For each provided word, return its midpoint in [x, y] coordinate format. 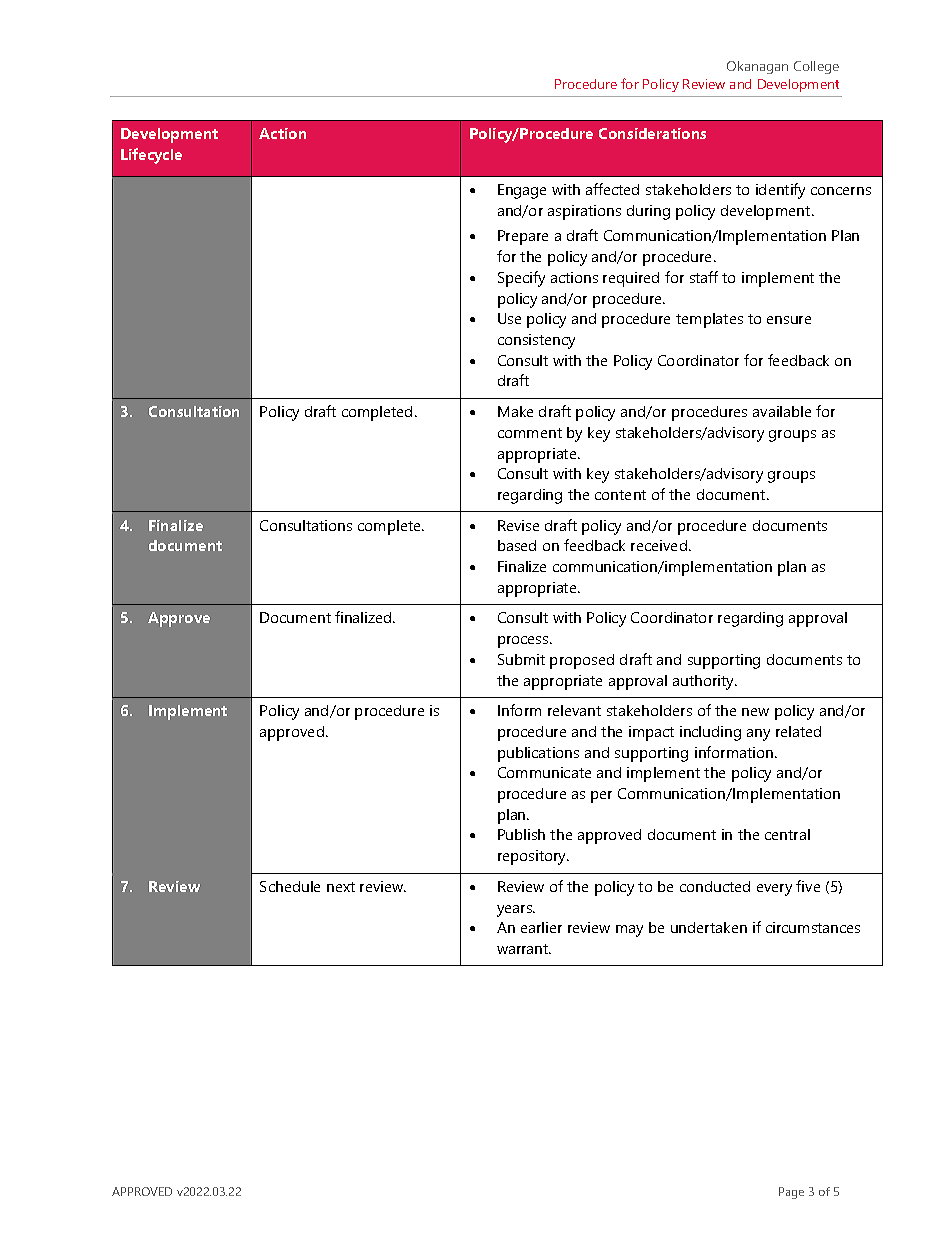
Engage [522, 191]
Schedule [290, 886]
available [782, 411]
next [341, 887]
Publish [521, 834]
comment [530, 433]
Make [515, 411]
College [816, 67]
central [787, 834]
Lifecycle [151, 156]
